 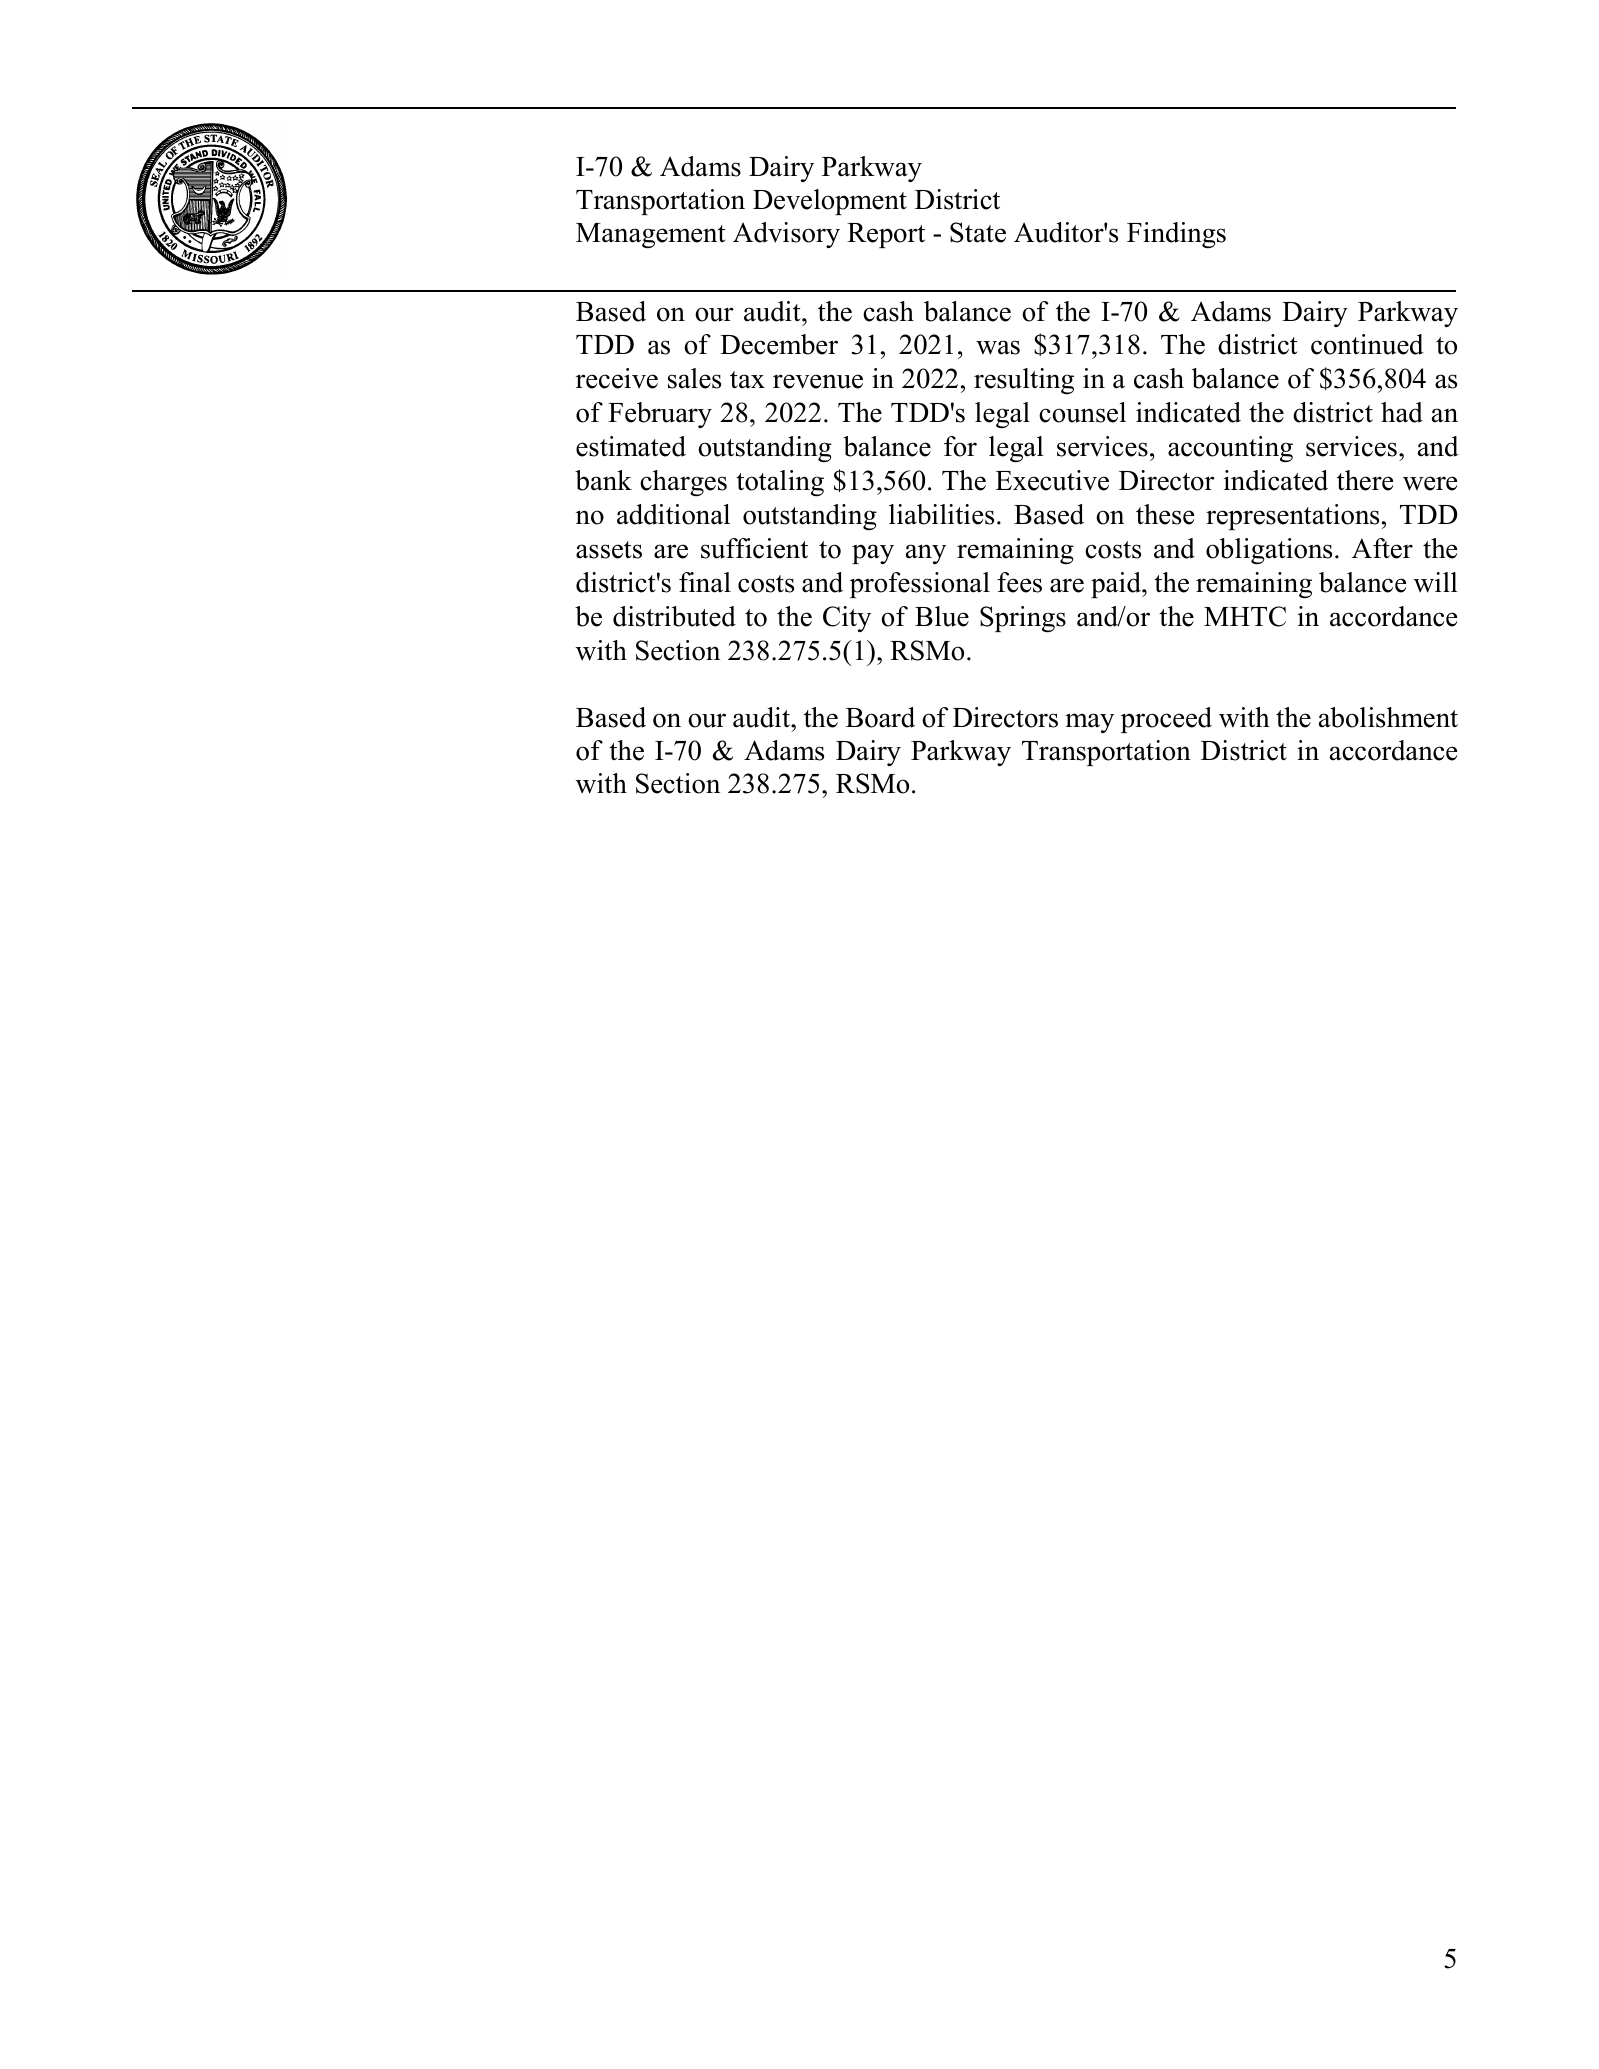 I want to click on State, so click(x=978, y=232).
